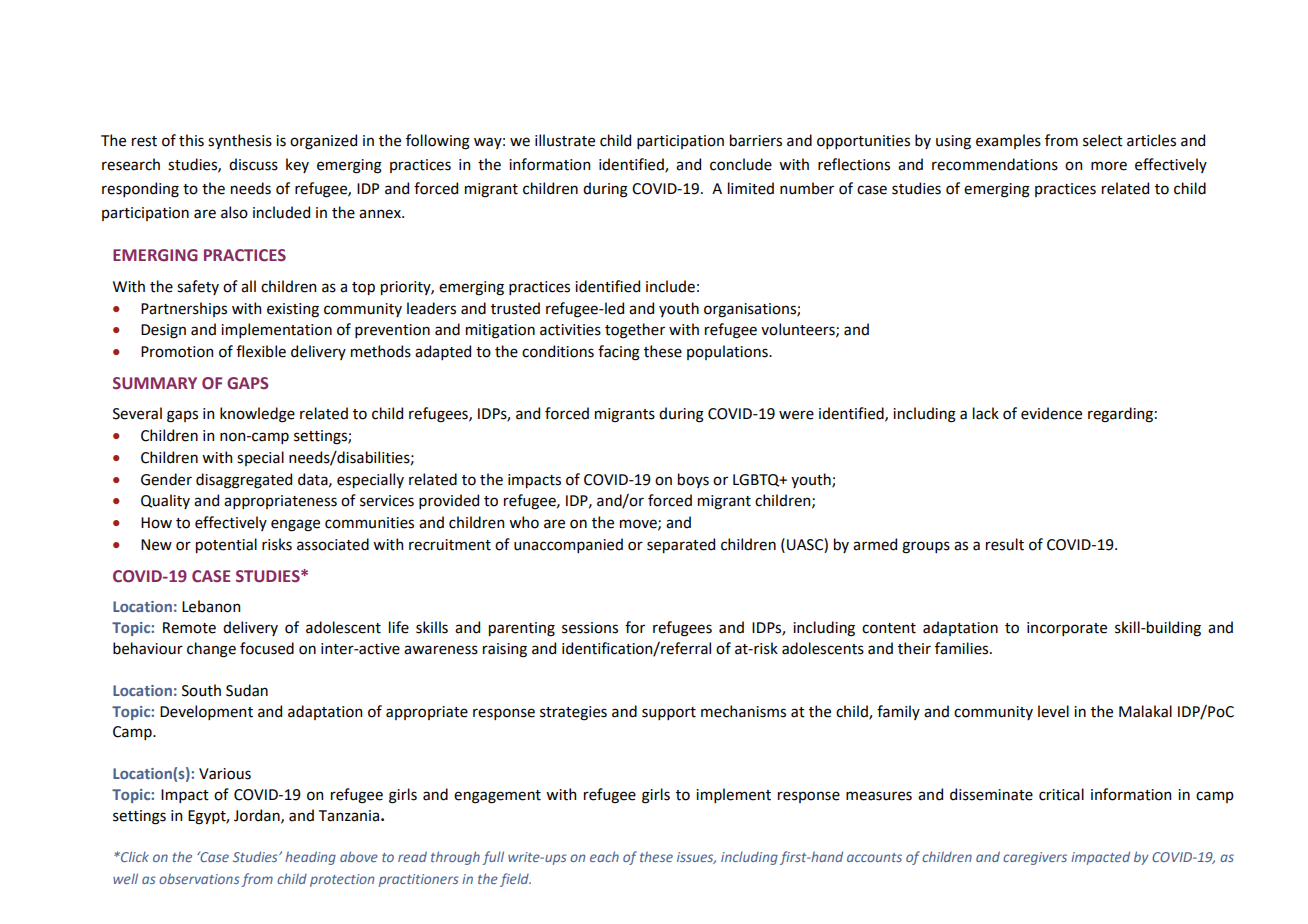  What do you see at coordinates (635, 331) in the document?
I see `together` at bounding box center [635, 331].
